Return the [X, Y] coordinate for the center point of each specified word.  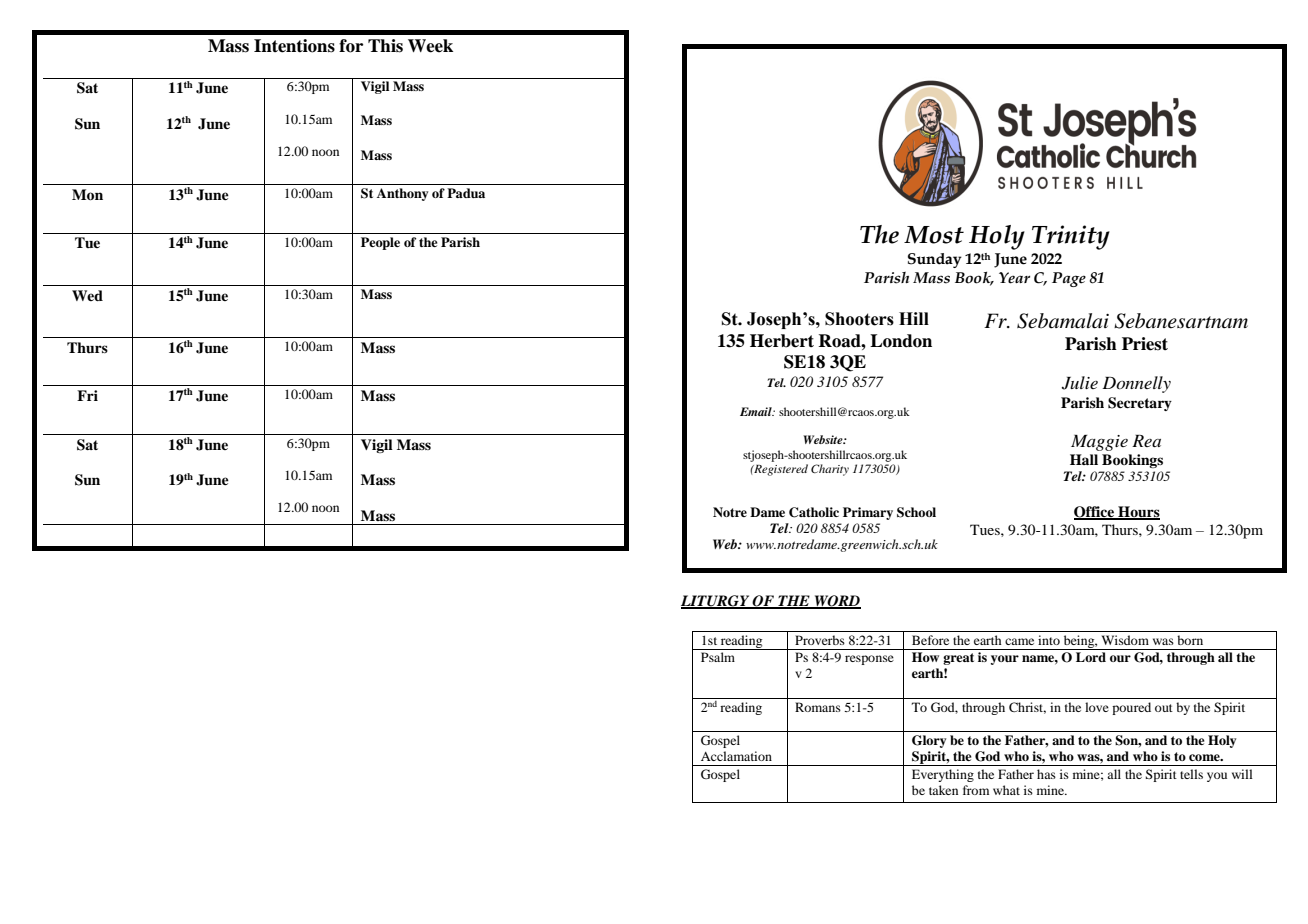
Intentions [294, 46]
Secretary [1140, 404]
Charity [830, 470]
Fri [87, 395]
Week [430, 46]
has [1046, 774]
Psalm [718, 657]
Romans [818, 707]
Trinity [1071, 237]
